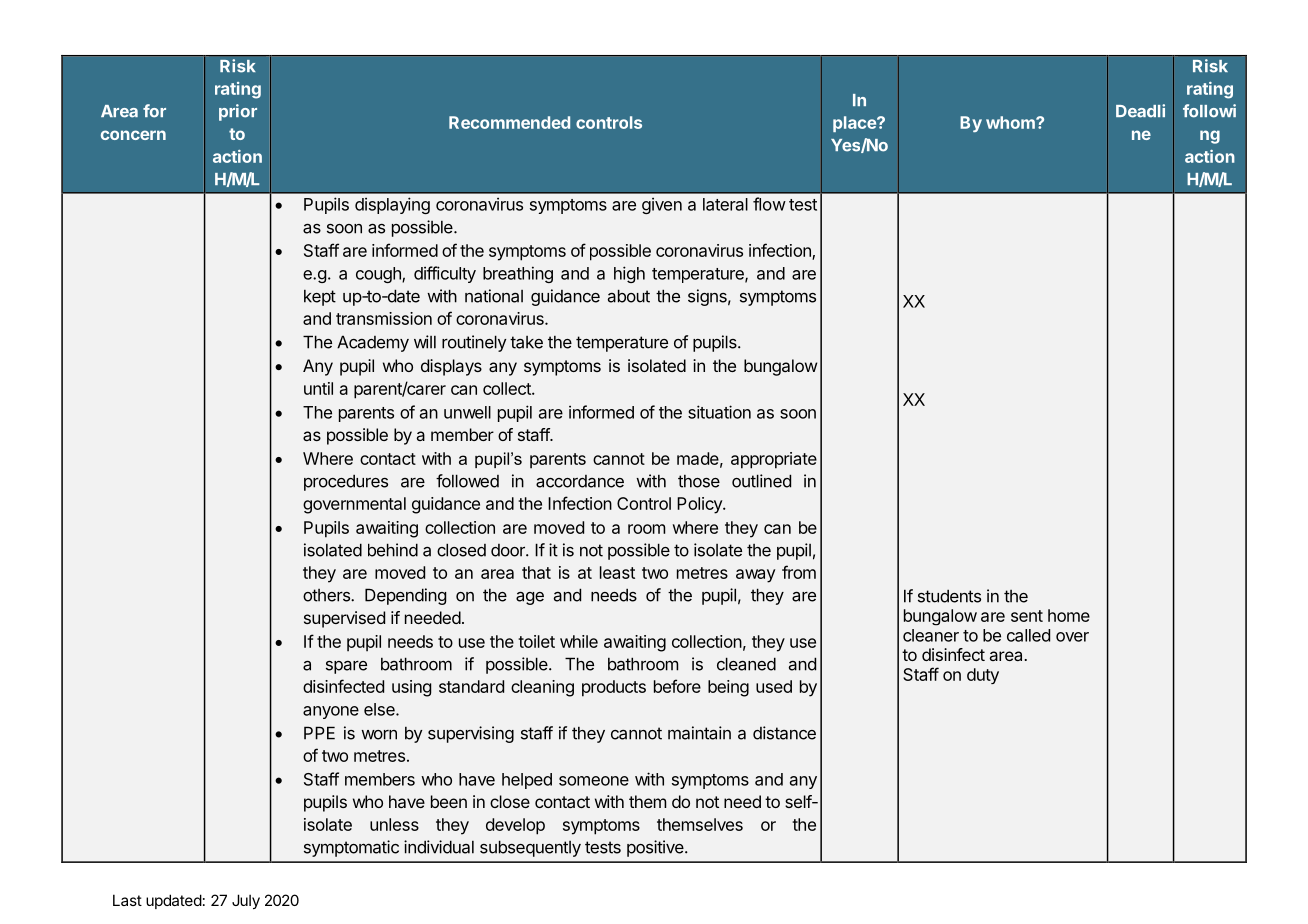 This page has width=1308, height=924. What do you see at coordinates (238, 112) in the page?
I see `prior` at bounding box center [238, 112].
